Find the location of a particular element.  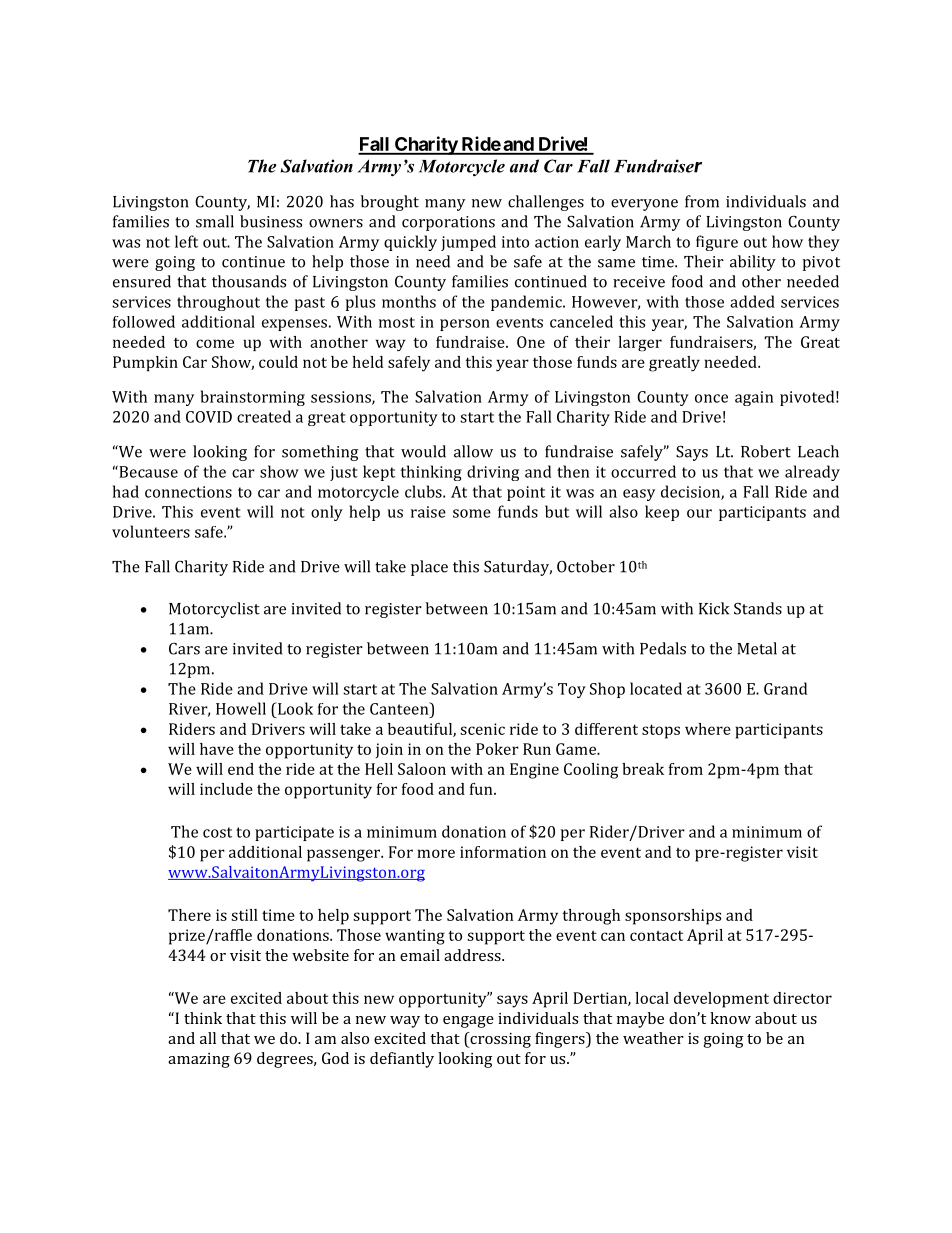

Motorcyclist is located at coordinates (214, 610).
